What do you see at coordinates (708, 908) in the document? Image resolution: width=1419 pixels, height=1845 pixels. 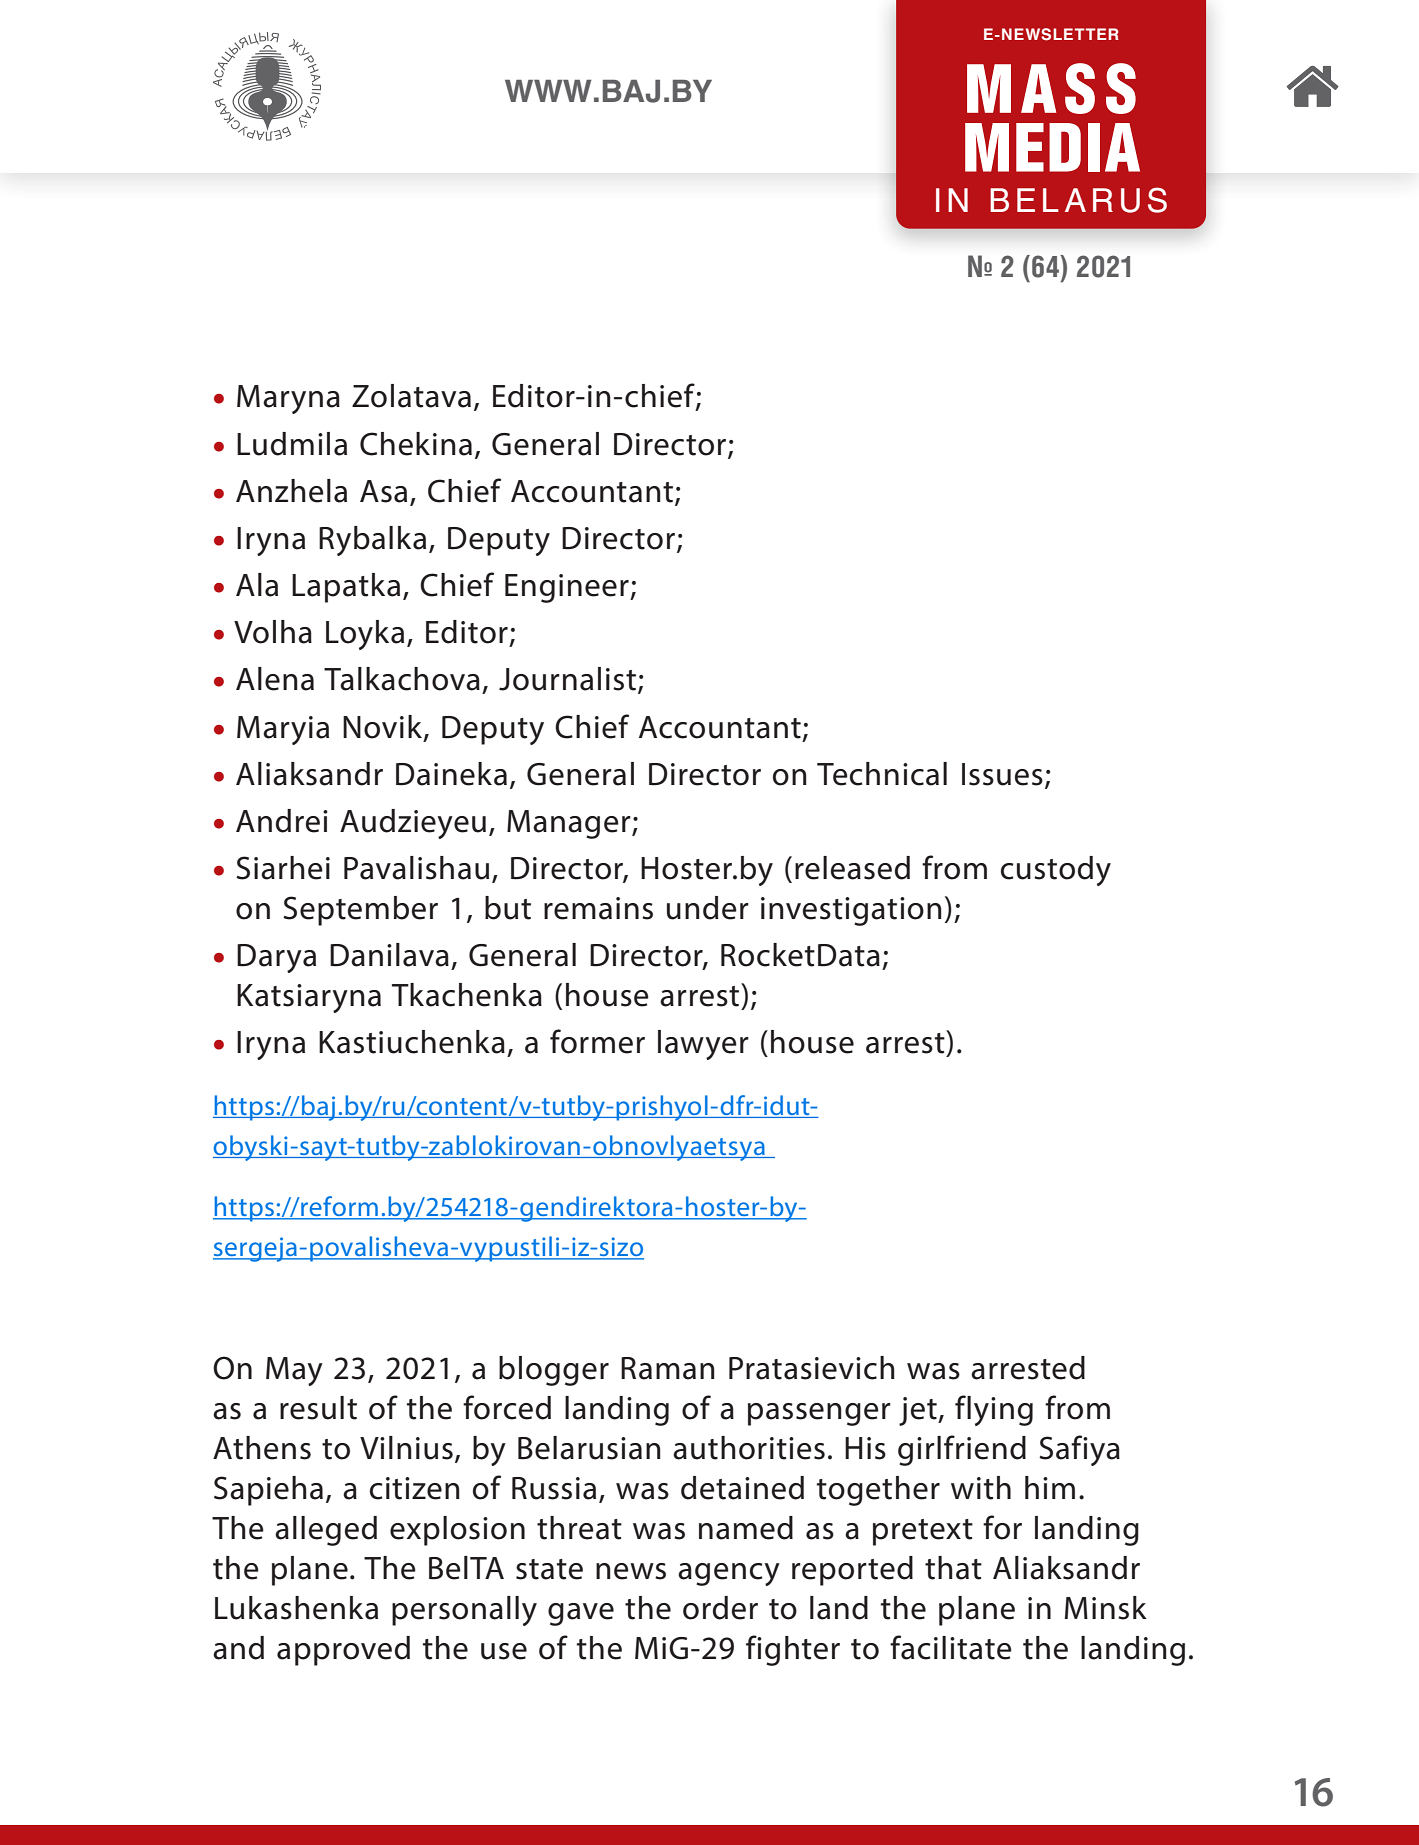 I see `under` at bounding box center [708, 908].
